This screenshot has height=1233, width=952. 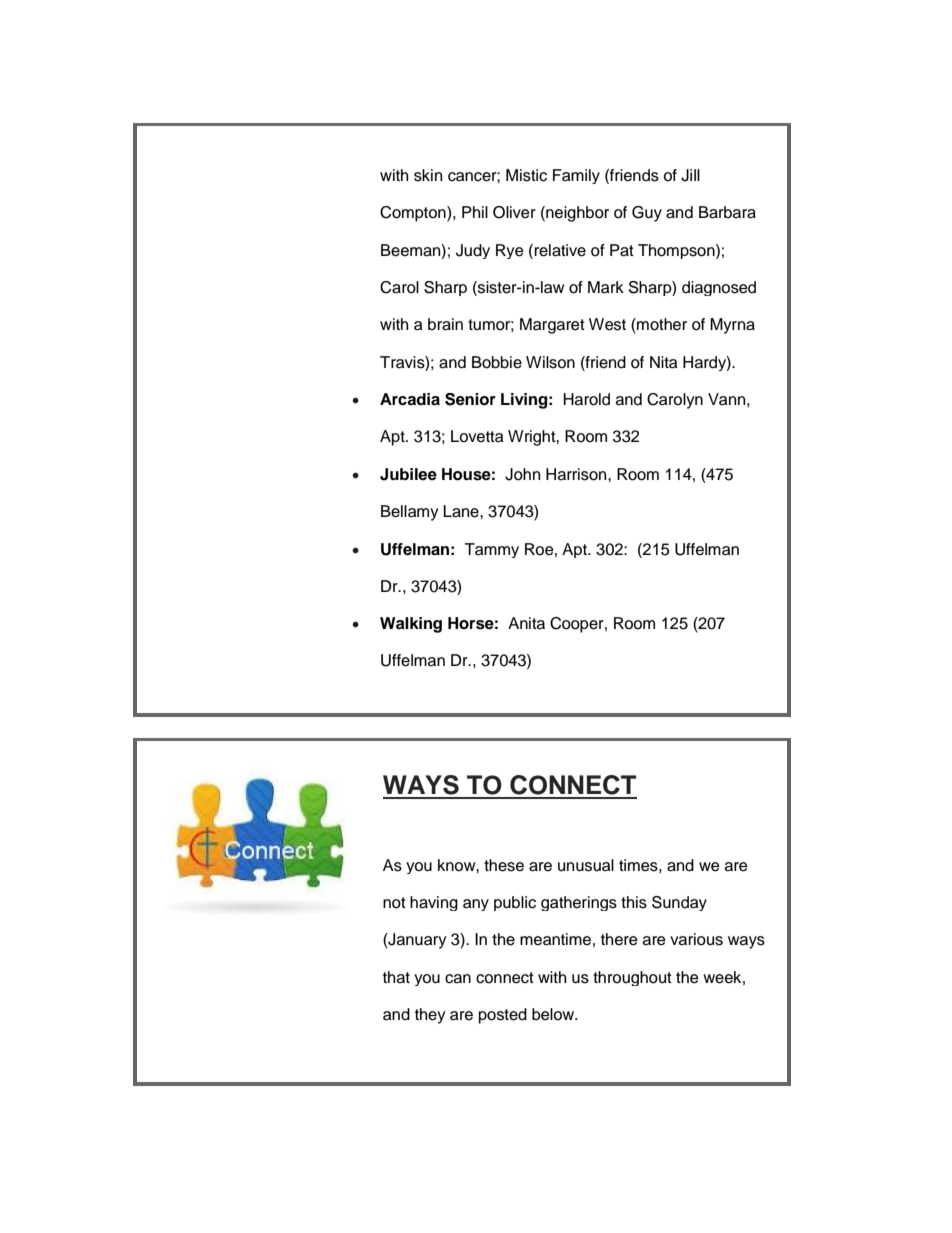 What do you see at coordinates (576, 176) in the screenshot?
I see `Family` at bounding box center [576, 176].
